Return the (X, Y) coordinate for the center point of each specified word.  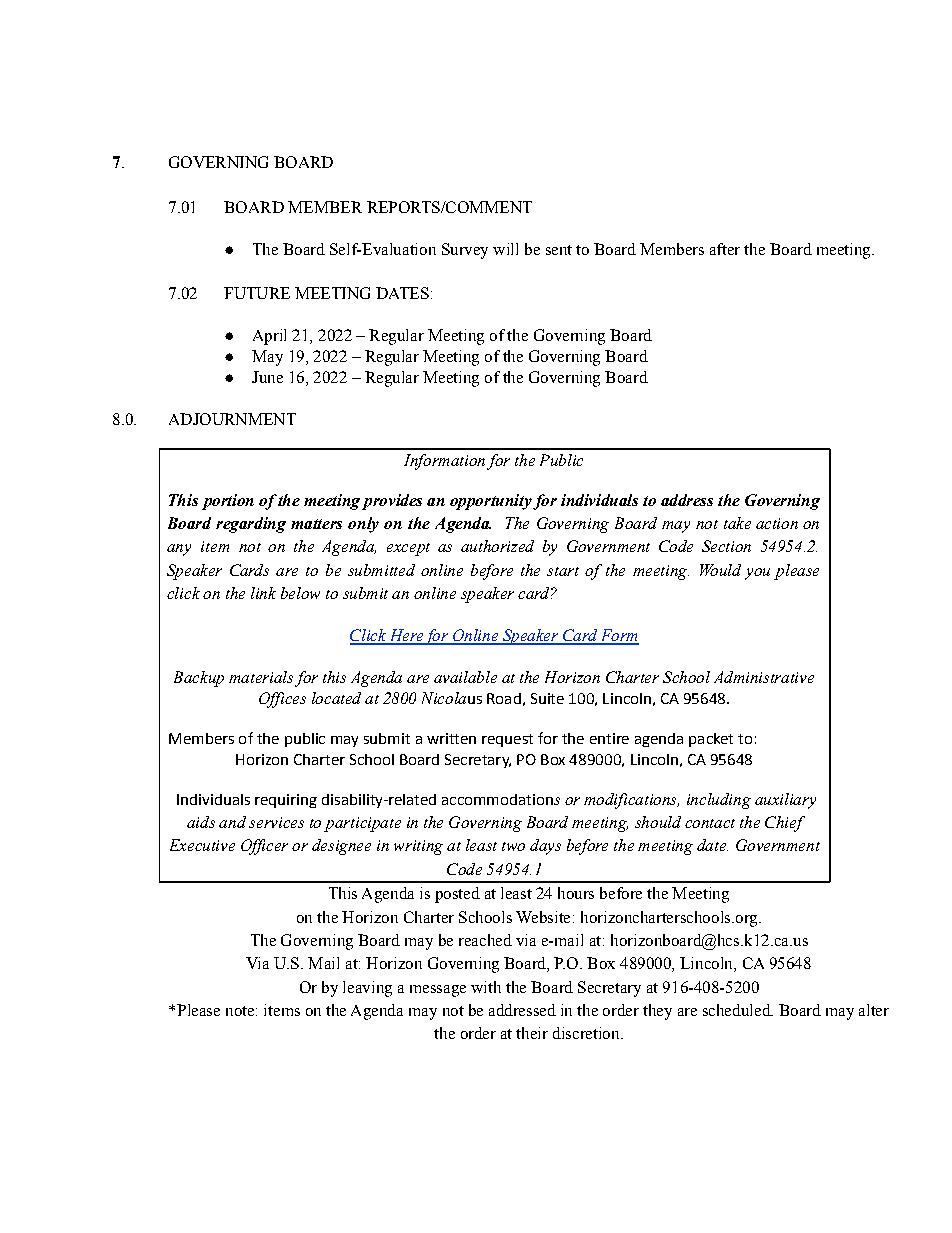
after (725, 249)
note (240, 1011)
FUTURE (257, 293)
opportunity (491, 502)
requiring (286, 801)
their (532, 1033)
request (507, 740)
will (505, 249)
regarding (251, 525)
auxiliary (785, 801)
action (777, 523)
